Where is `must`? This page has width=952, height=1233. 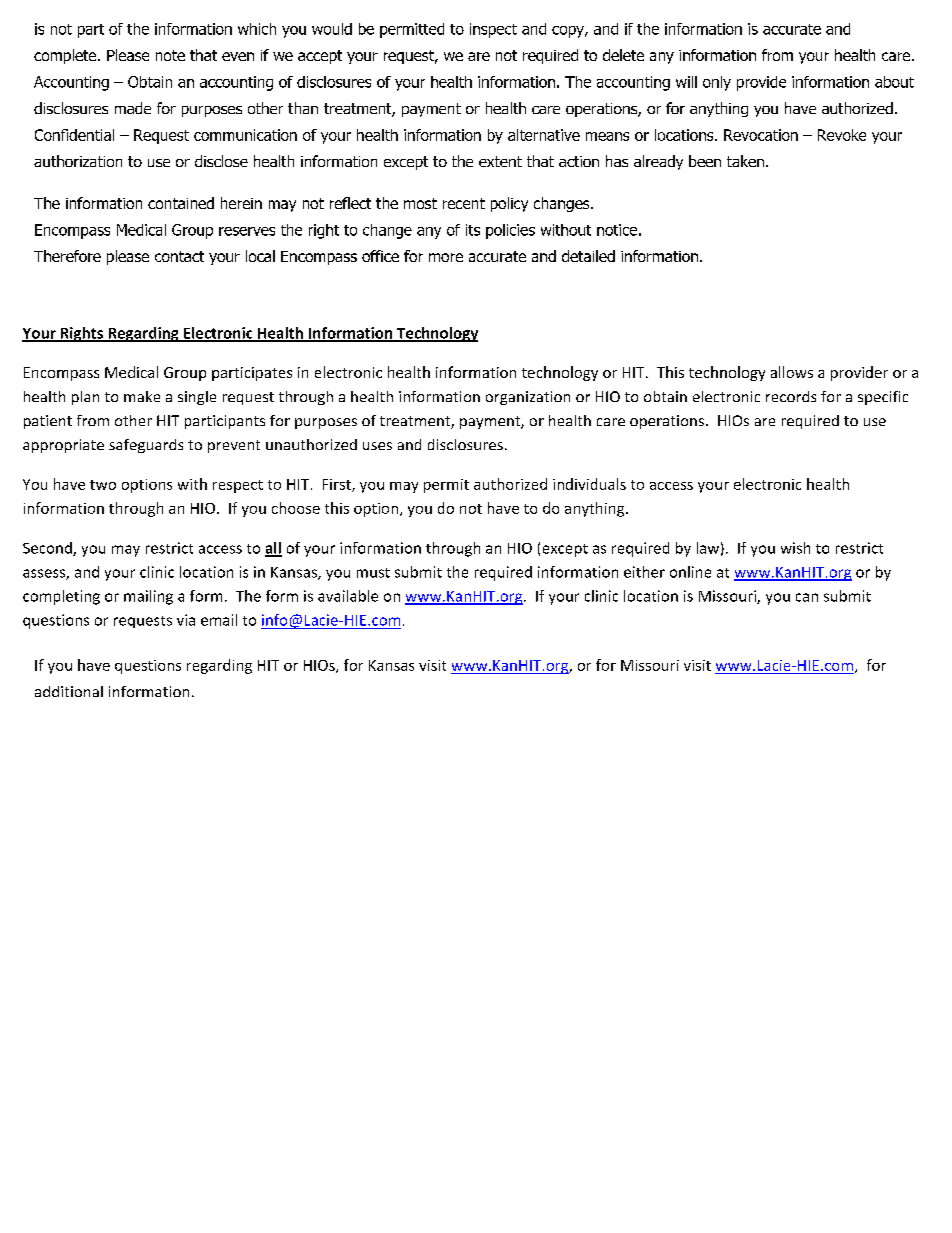 must is located at coordinates (373, 573).
